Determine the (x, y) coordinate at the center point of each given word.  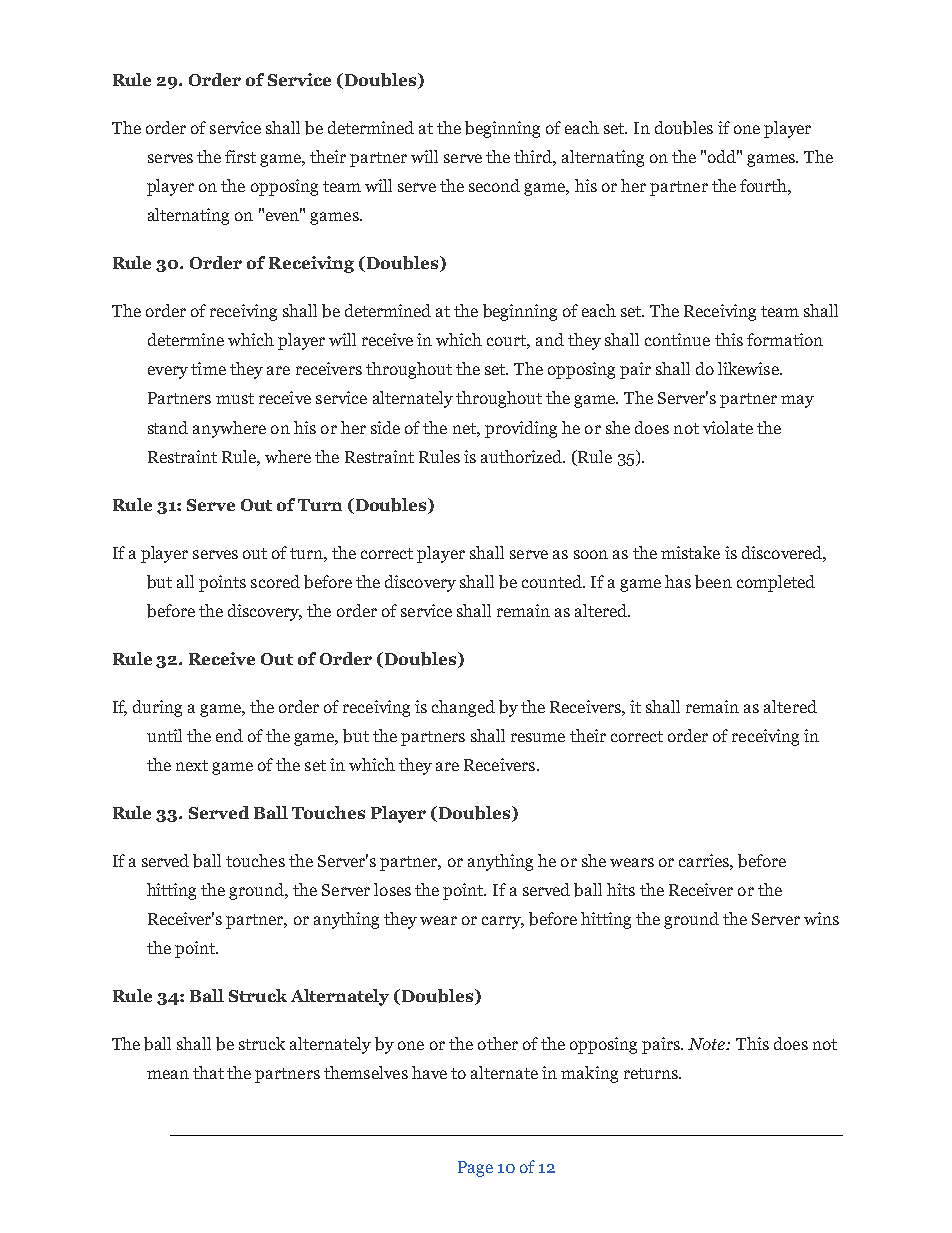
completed (776, 583)
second (494, 185)
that (208, 1072)
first (240, 156)
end (229, 735)
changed (463, 708)
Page (475, 1169)
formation (785, 339)
